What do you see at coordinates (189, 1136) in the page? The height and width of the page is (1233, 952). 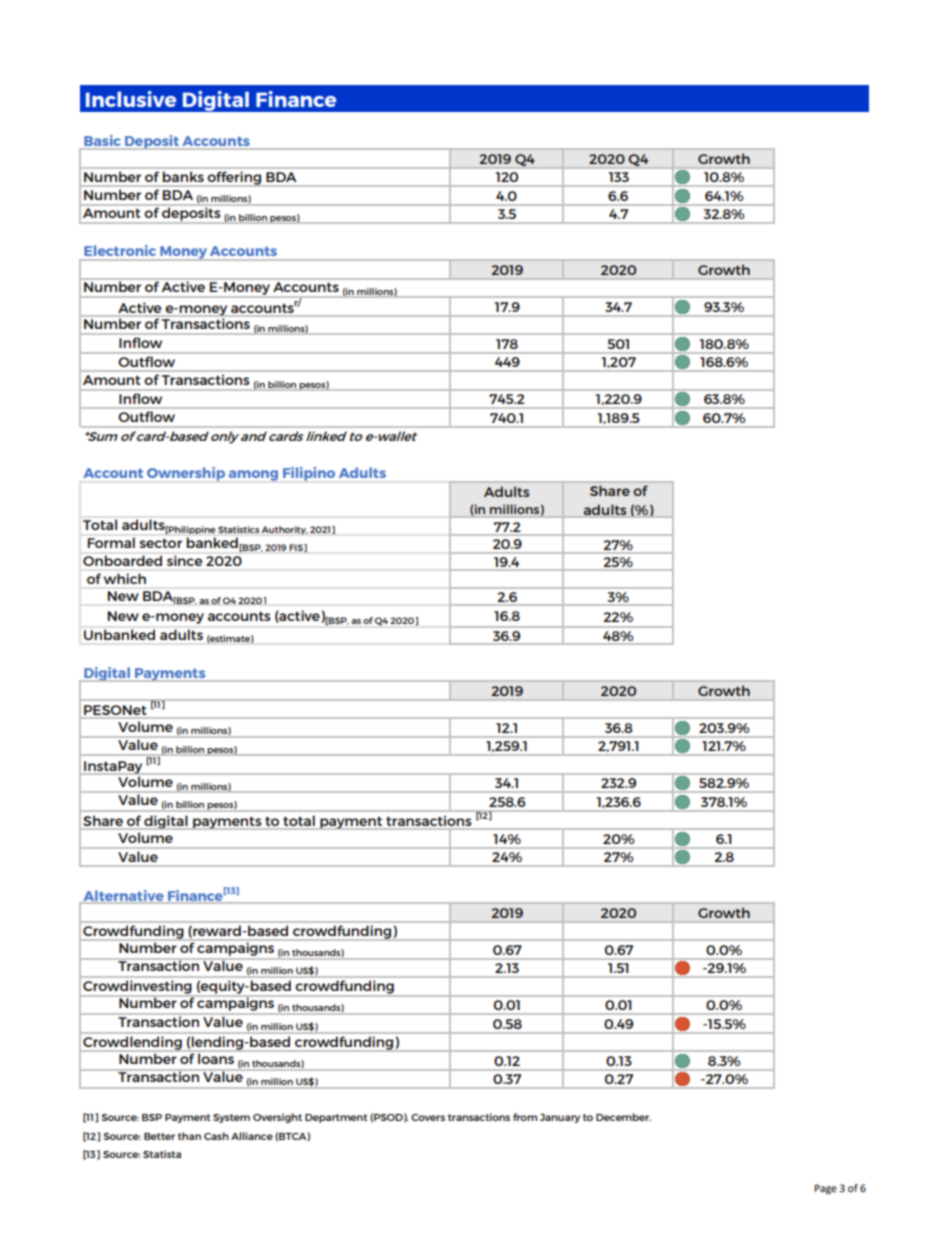 I see `than` at bounding box center [189, 1136].
